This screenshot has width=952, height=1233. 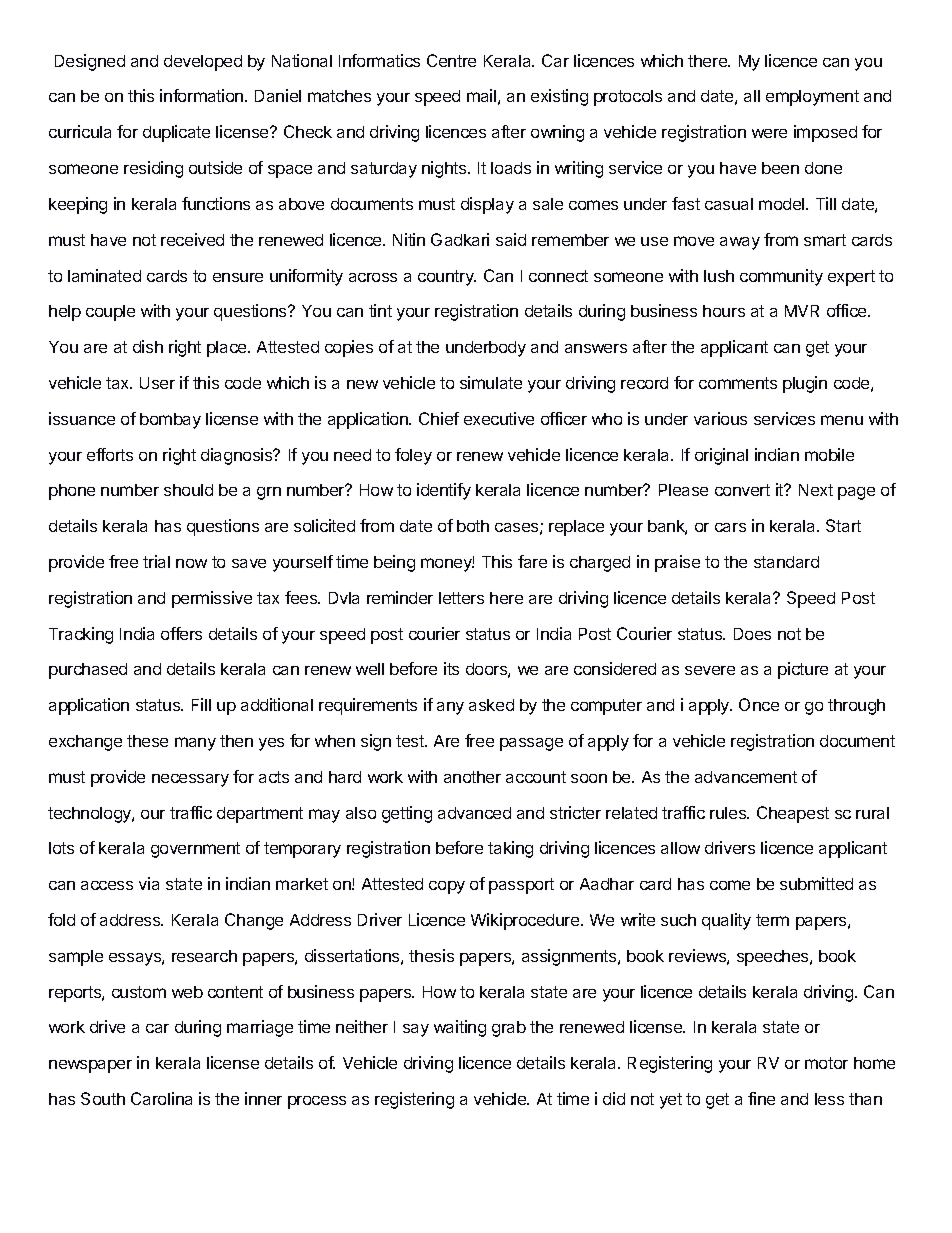 What do you see at coordinates (812, 98) in the screenshot?
I see `employment` at bounding box center [812, 98].
